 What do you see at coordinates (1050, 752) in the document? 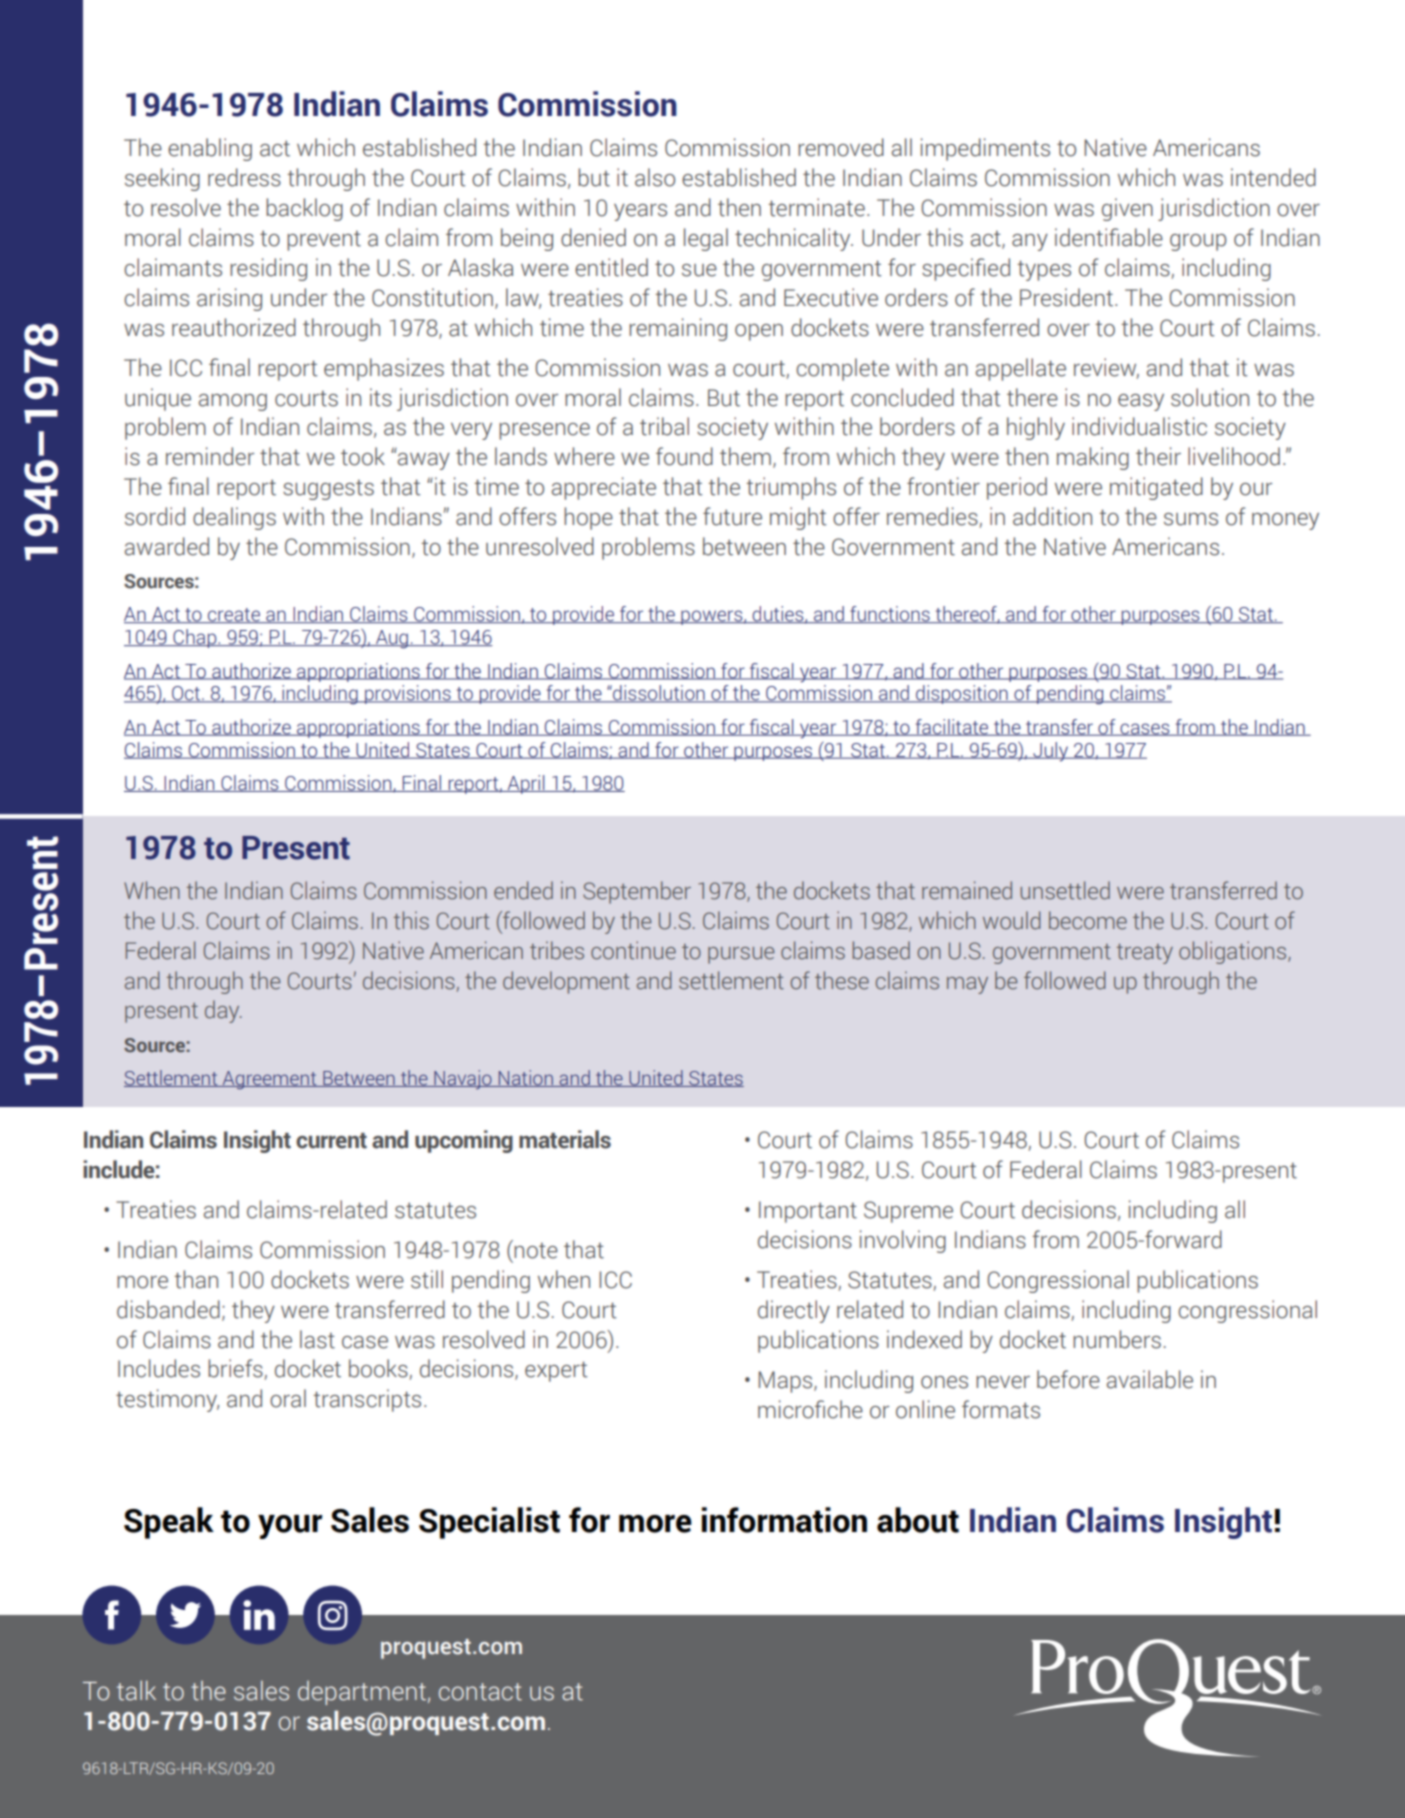
I see `July` at bounding box center [1050, 752].
